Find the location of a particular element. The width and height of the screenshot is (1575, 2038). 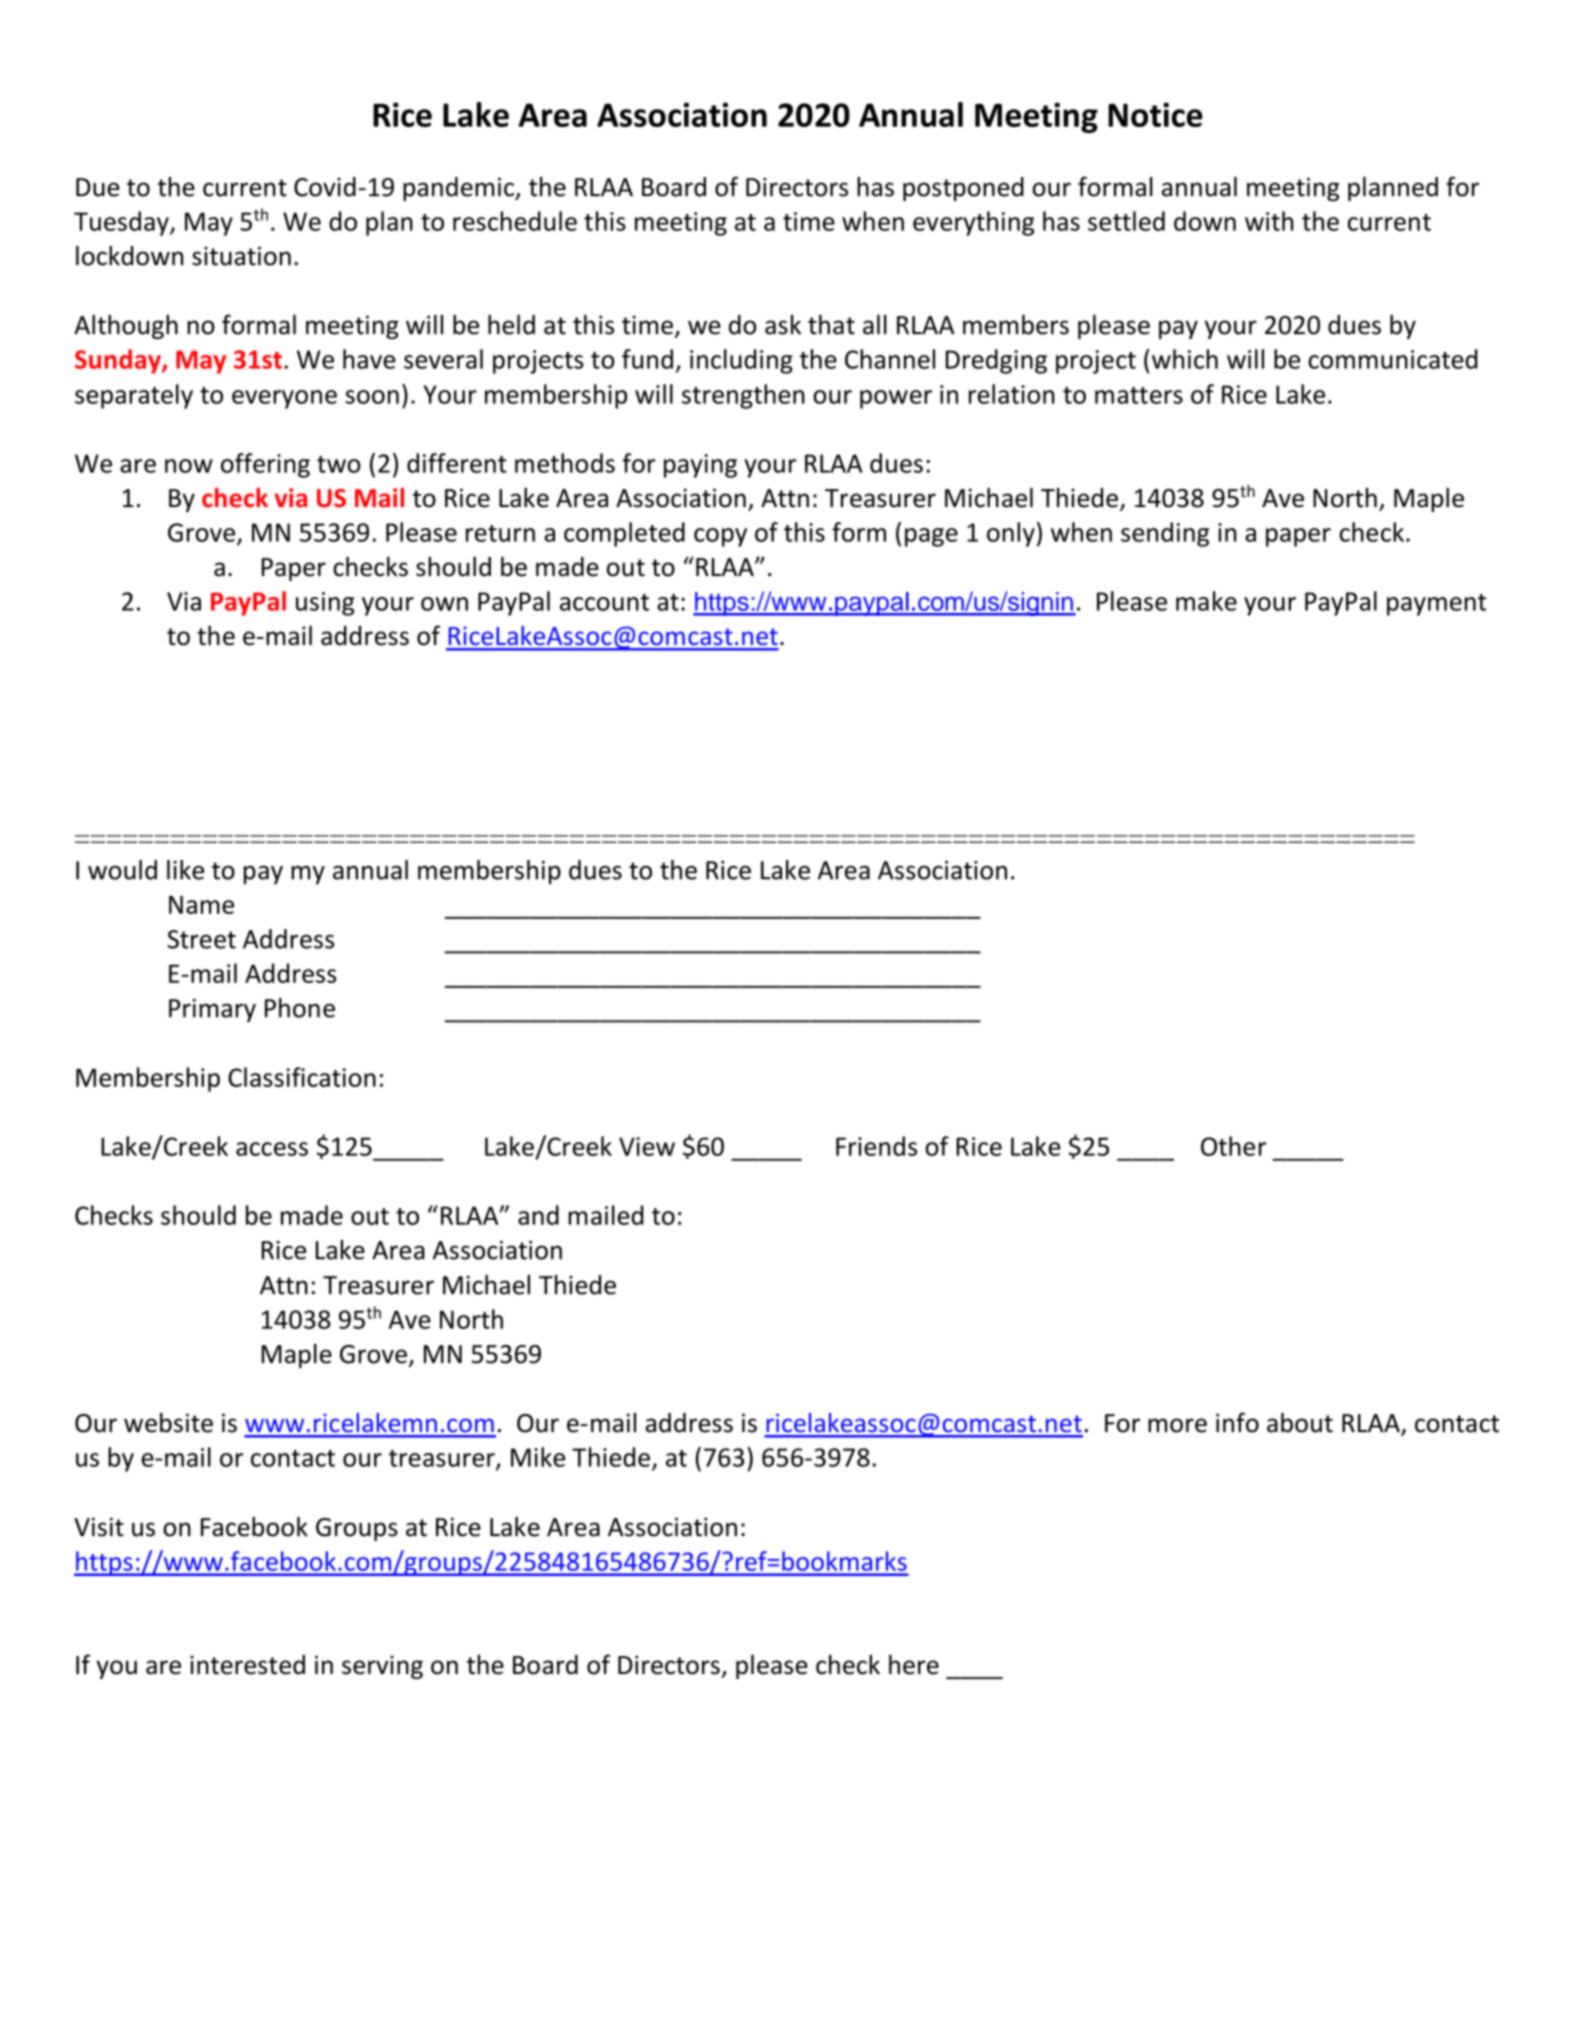

website is located at coordinates (168, 1423).
